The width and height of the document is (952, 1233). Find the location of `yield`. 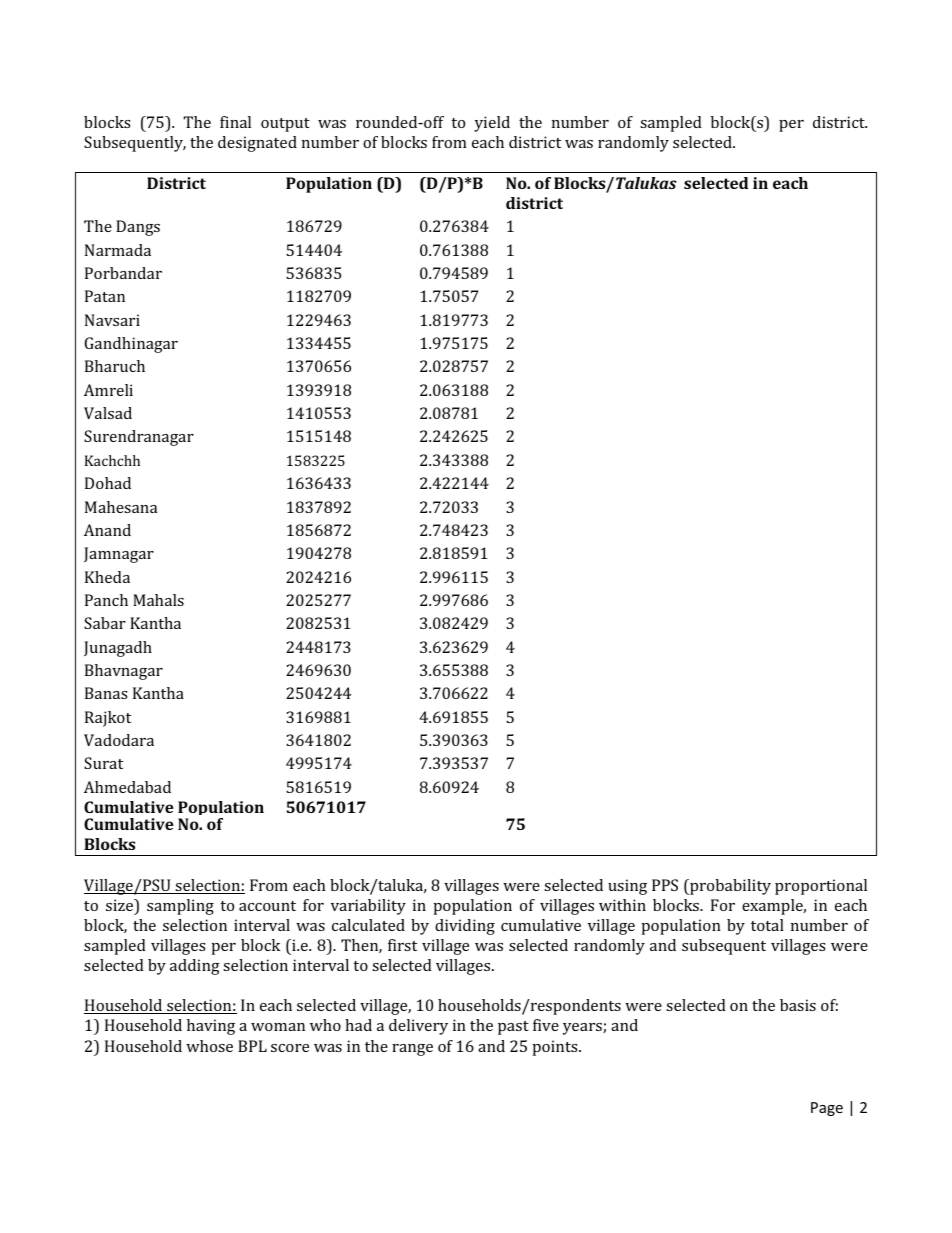

yield is located at coordinates (492, 124).
